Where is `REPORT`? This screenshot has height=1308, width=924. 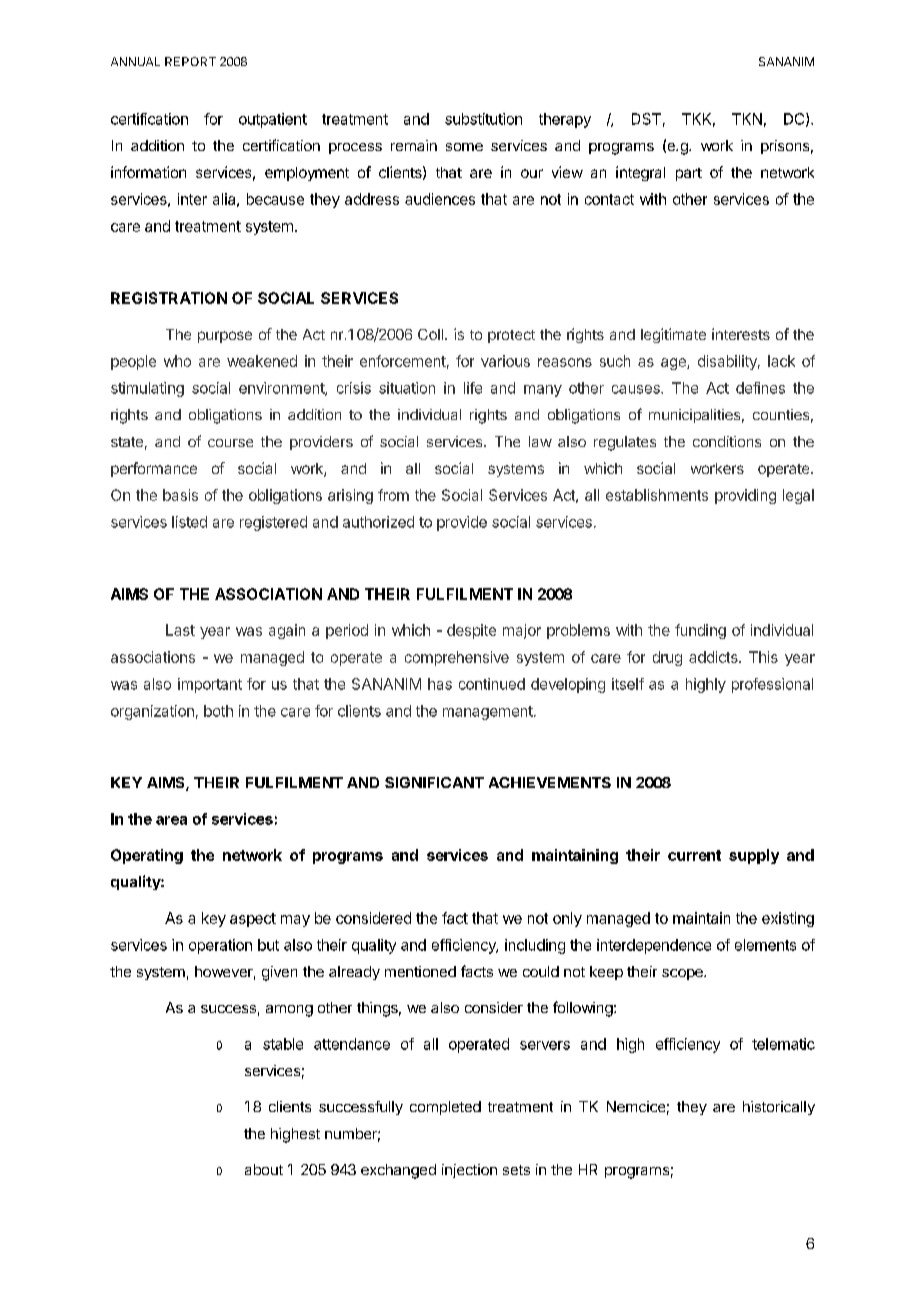 REPORT is located at coordinates (190, 61).
